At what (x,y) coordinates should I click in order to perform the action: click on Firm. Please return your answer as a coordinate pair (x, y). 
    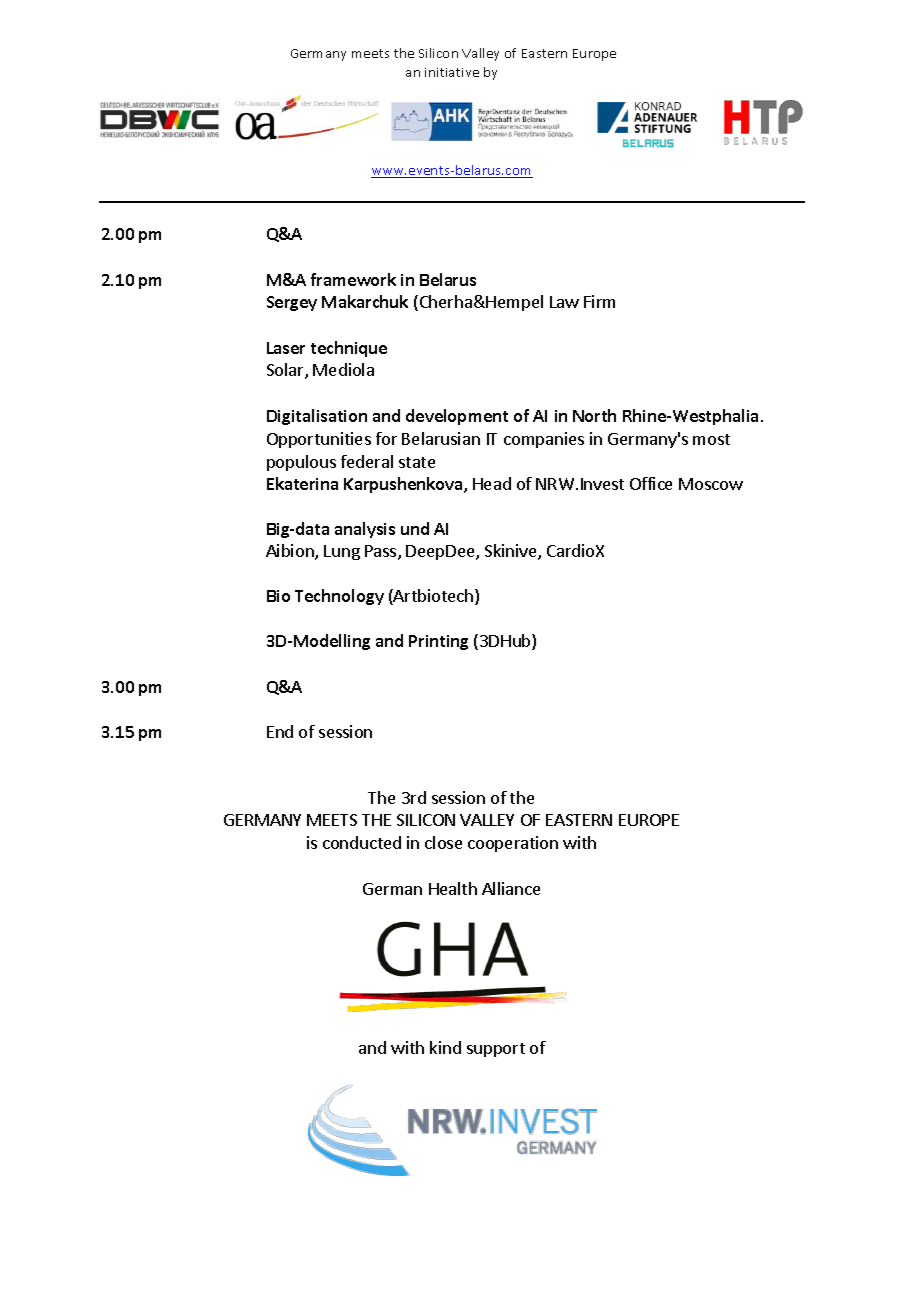
    Looking at the image, I should click on (599, 301).
